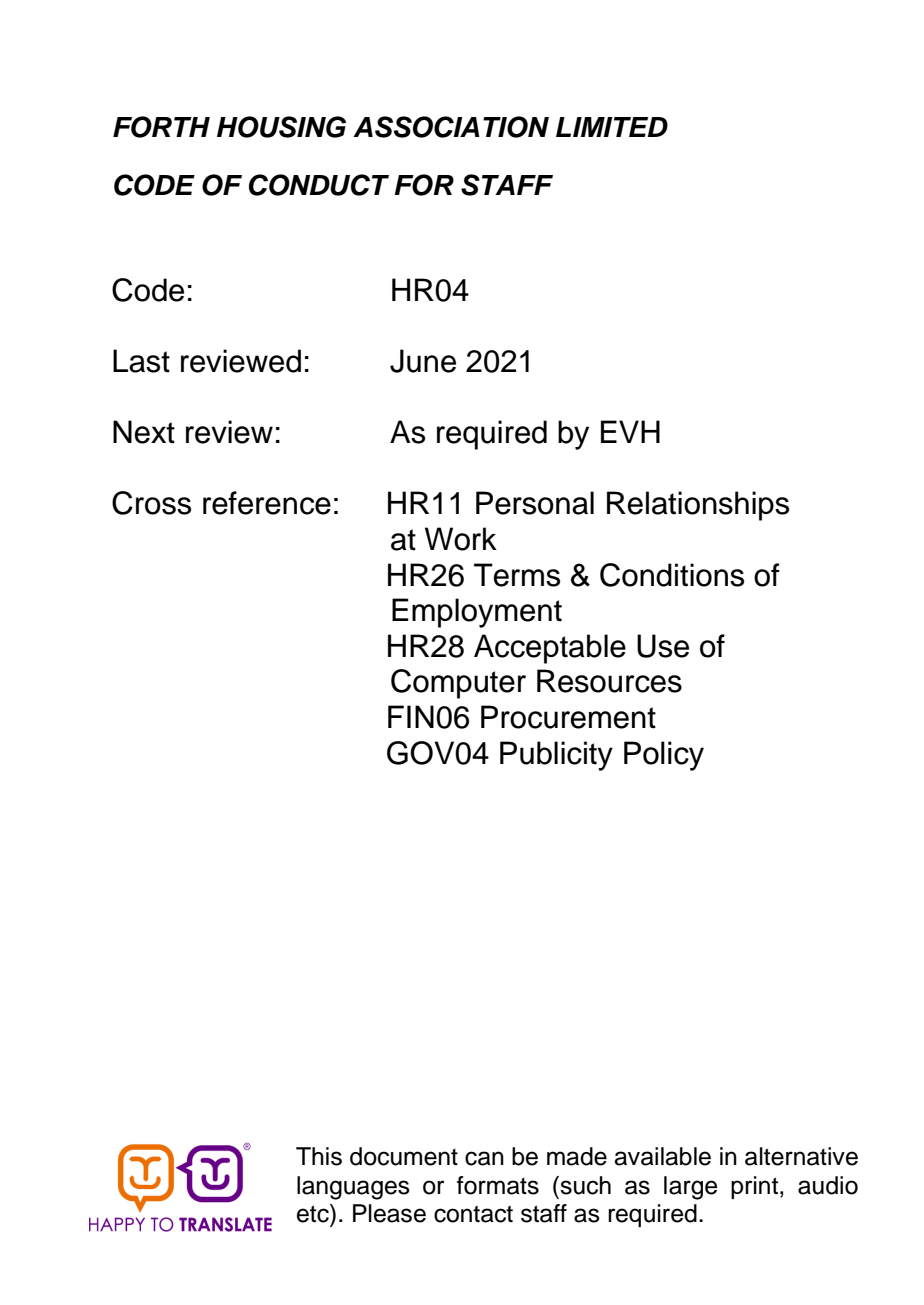  What do you see at coordinates (319, 1156) in the page?
I see `This` at bounding box center [319, 1156].
